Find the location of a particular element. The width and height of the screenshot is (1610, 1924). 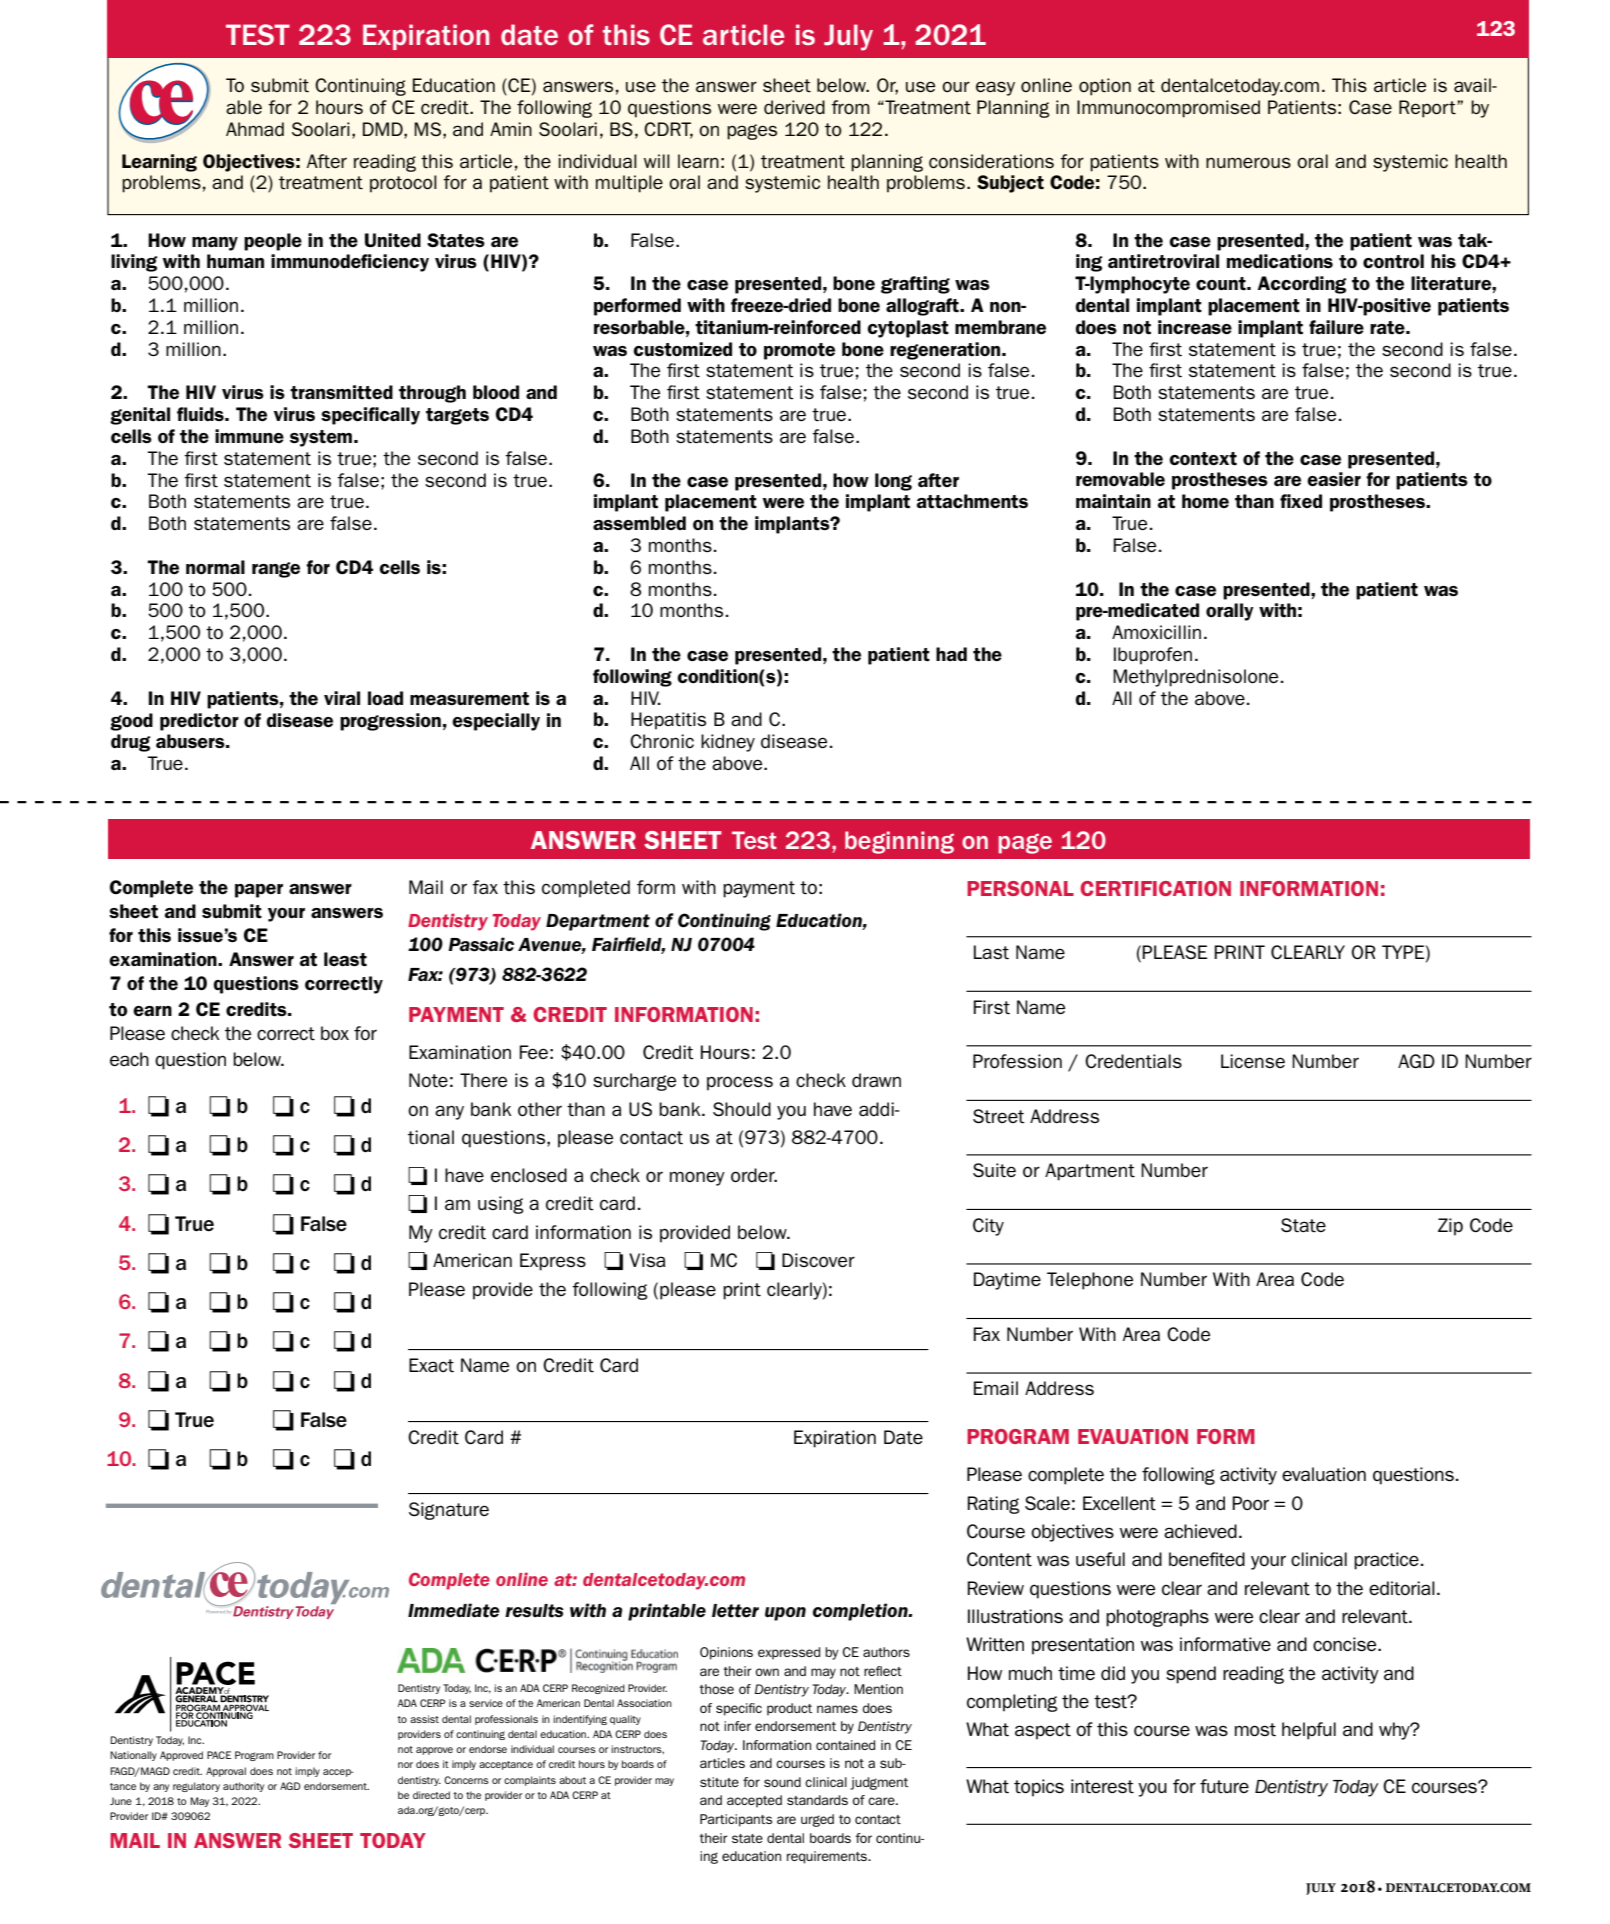

fixed is located at coordinates (1301, 501).
